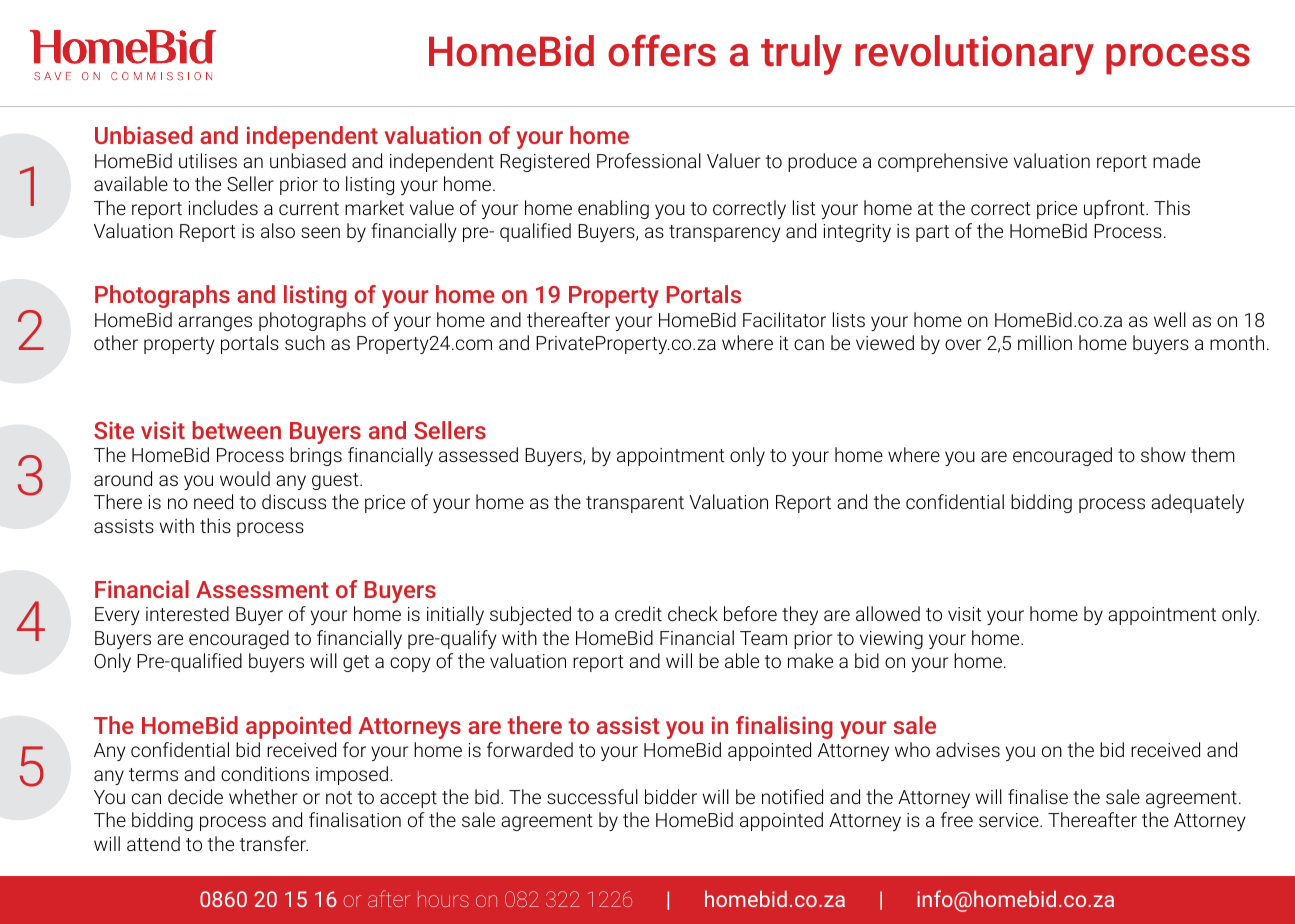 The image size is (1295, 924). Describe the element at coordinates (274, 843) in the screenshot. I see `transfer` at that location.
